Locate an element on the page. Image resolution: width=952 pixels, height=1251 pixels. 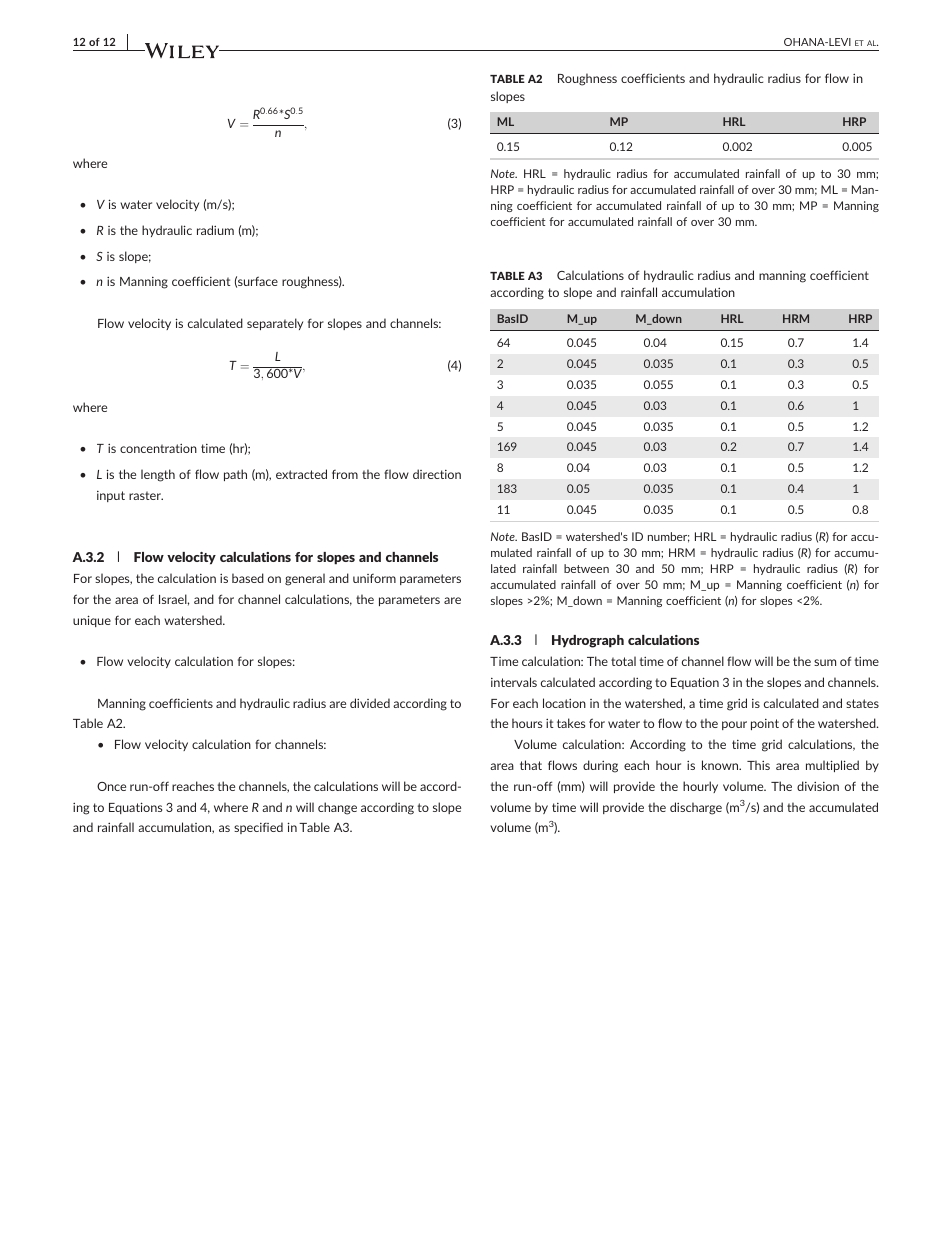
unique is located at coordinates (92, 621).
